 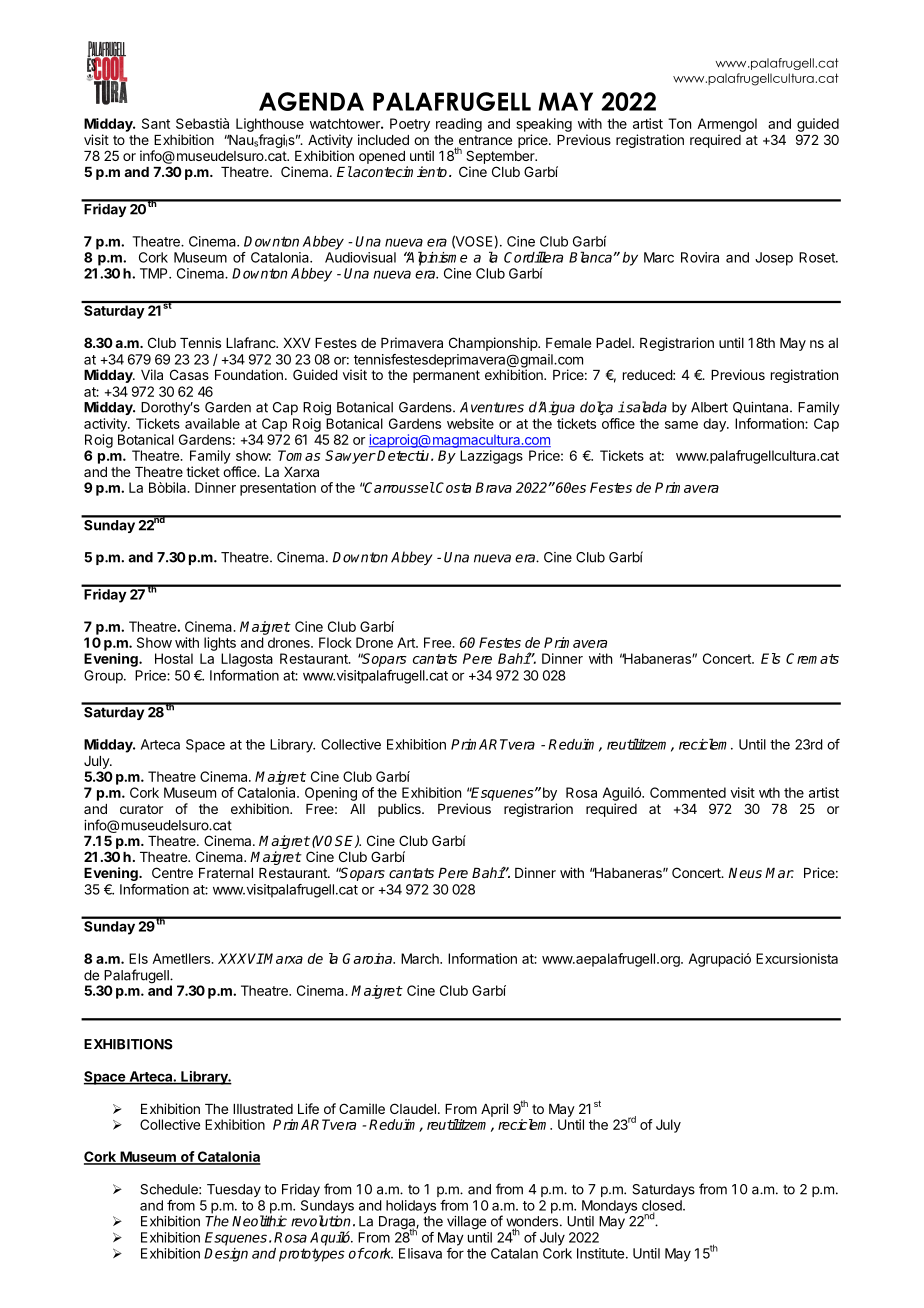 What do you see at coordinates (452, 487) in the screenshot?
I see `Costa` at bounding box center [452, 487].
